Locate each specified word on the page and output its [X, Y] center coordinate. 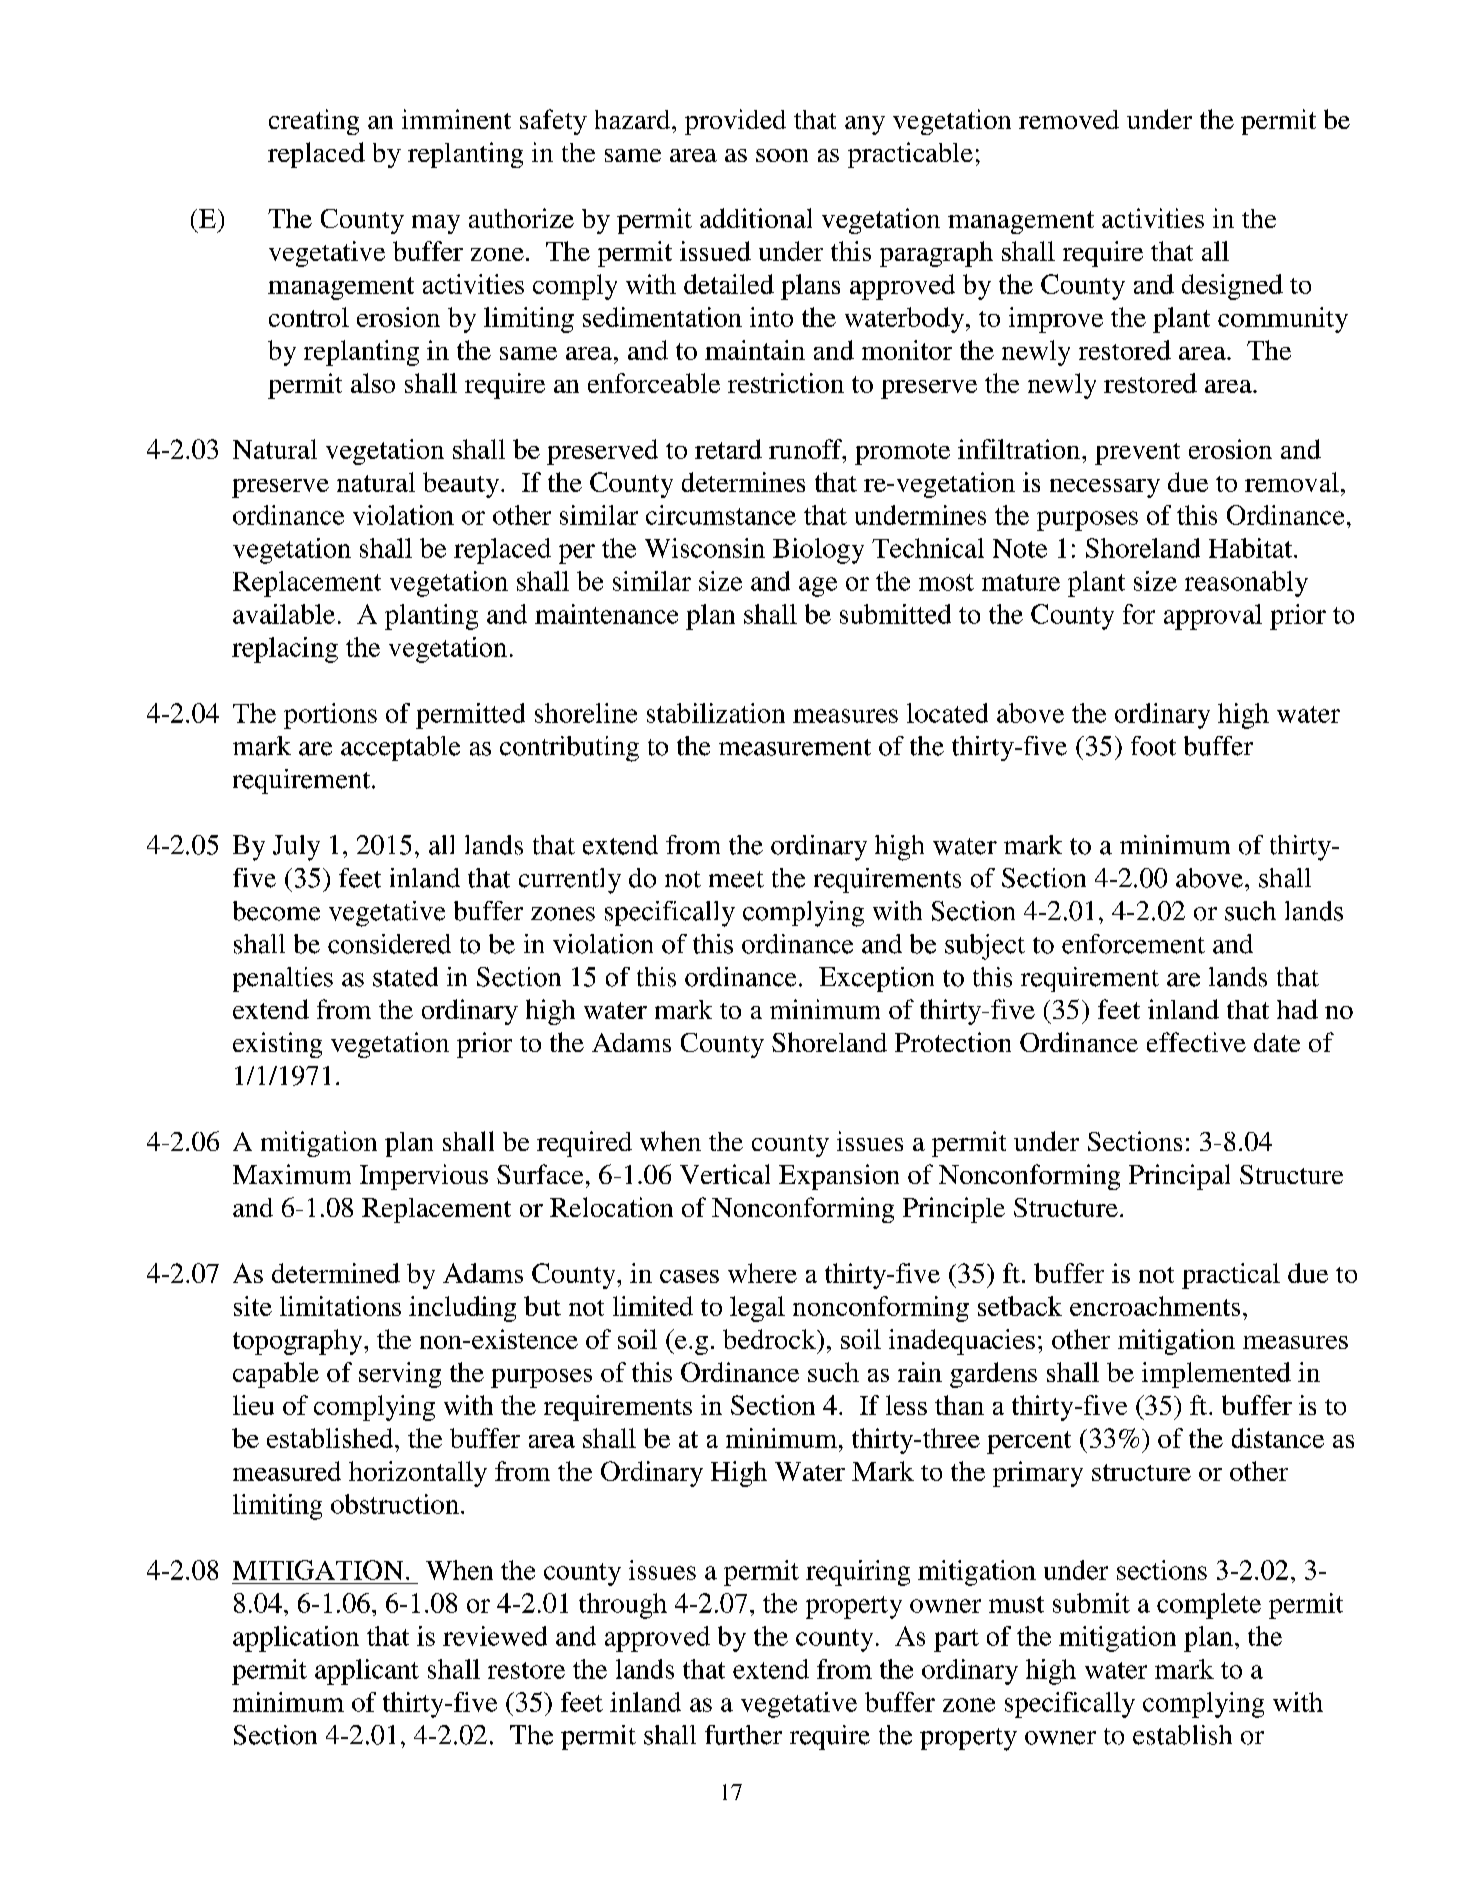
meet [736, 879]
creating [314, 122]
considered [389, 944]
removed [1069, 119]
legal [757, 1309]
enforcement [1133, 944]
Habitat [1252, 548]
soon [782, 155]
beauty [462, 485]
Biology [818, 551]
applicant [367, 1672]
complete [1209, 1606]
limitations [340, 1306]
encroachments [1155, 1306]
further [743, 1735]
